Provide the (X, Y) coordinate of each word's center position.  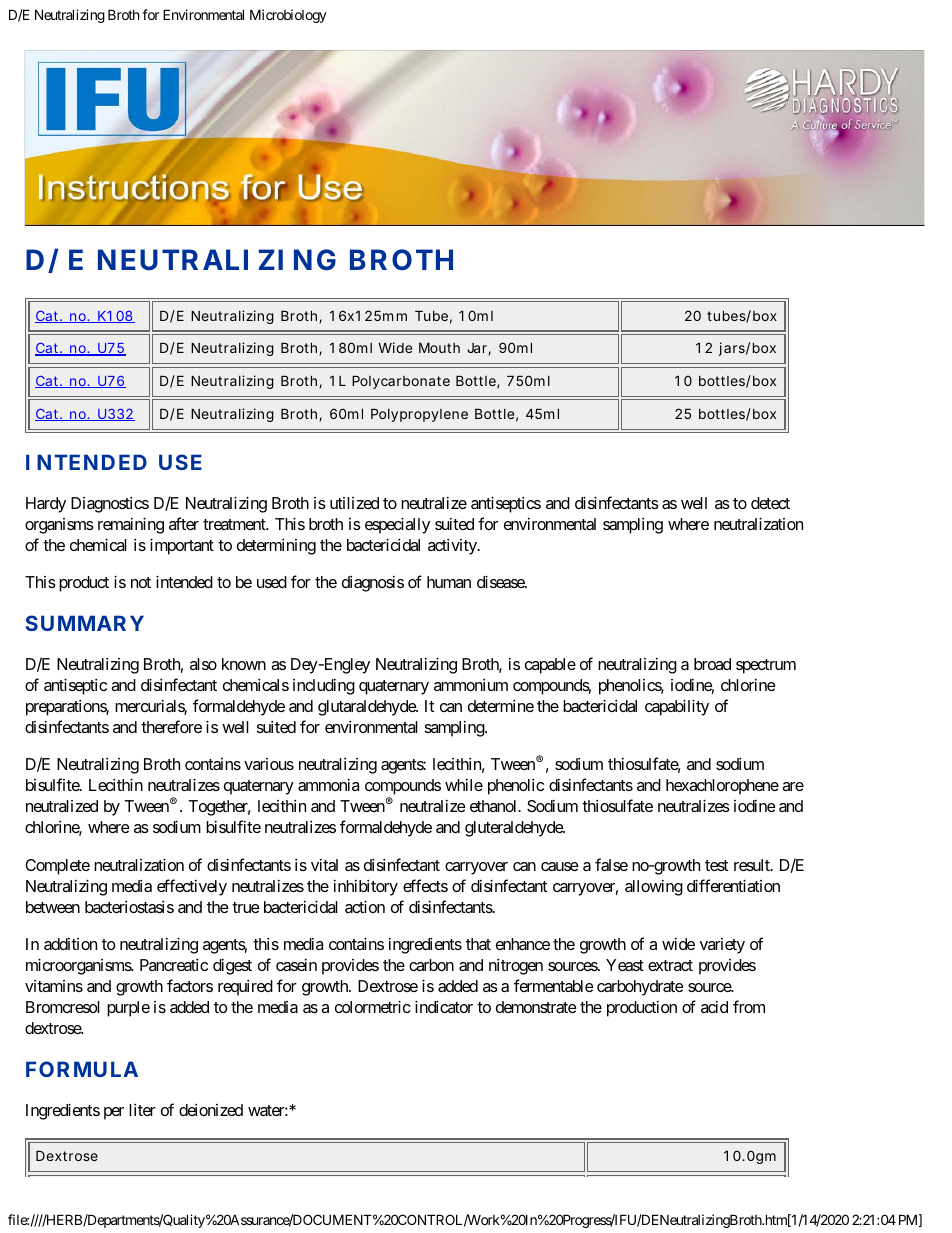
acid (714, 1007)
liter (142, 1110)
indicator (444, 1006)
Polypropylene (419, 415)
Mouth (439, 348)
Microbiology (288, 16)
